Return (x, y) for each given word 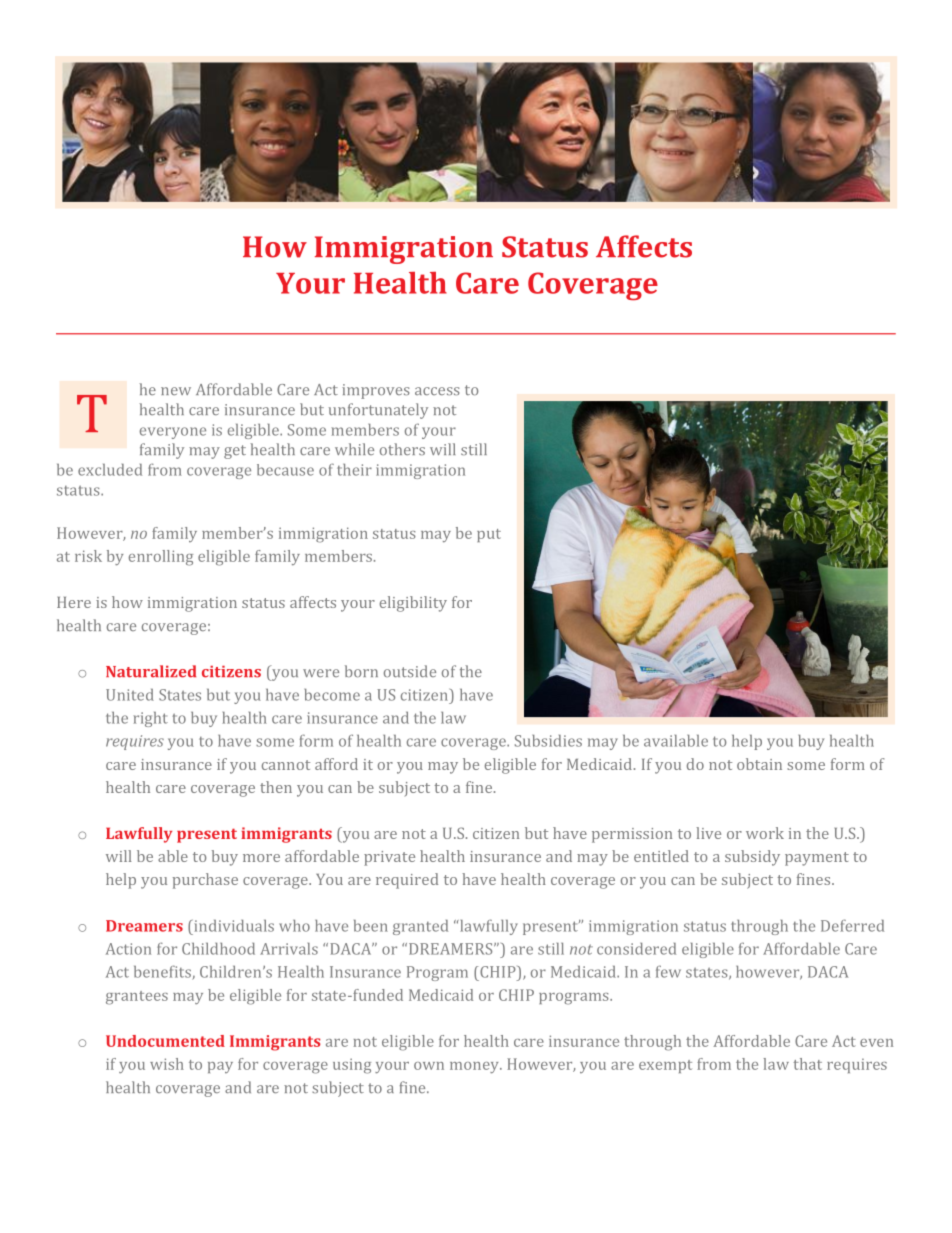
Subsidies (548, 741)
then (276, 787)
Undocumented (165, 1041)
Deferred (852, 925)
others (402, 449)
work (765, 833)
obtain (759, 764)
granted (420, 927)
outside (410, 671)
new (176, 391)
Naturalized (151, 671)
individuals (234, 926)
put (489, 535)
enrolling (161, 558)
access (437, 391)
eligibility (413, 604)
